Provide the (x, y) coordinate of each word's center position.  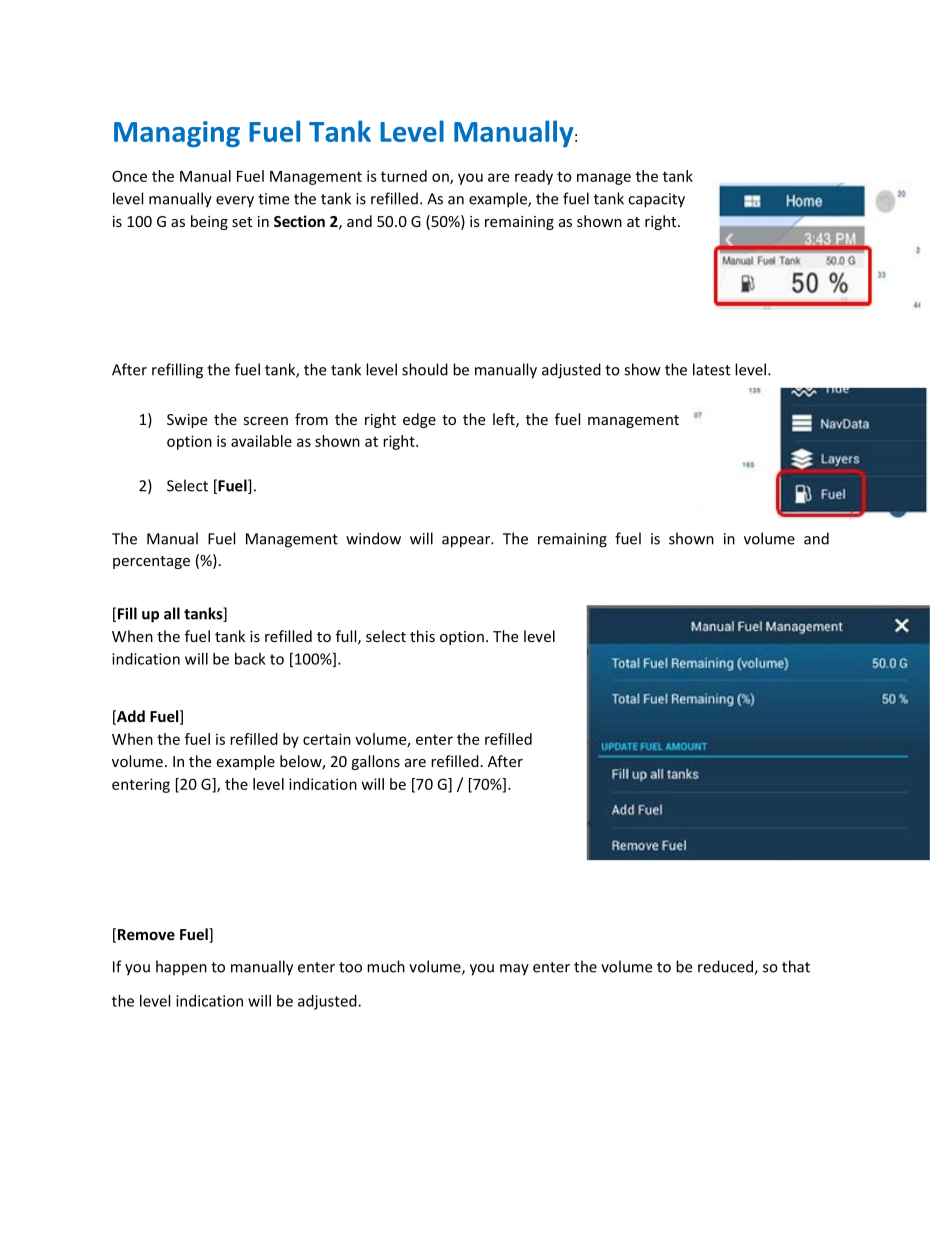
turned (404, 176)
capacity (656, 200)
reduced (726, 967)
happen (181, 968)
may (514, 970)
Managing (177, 134)
